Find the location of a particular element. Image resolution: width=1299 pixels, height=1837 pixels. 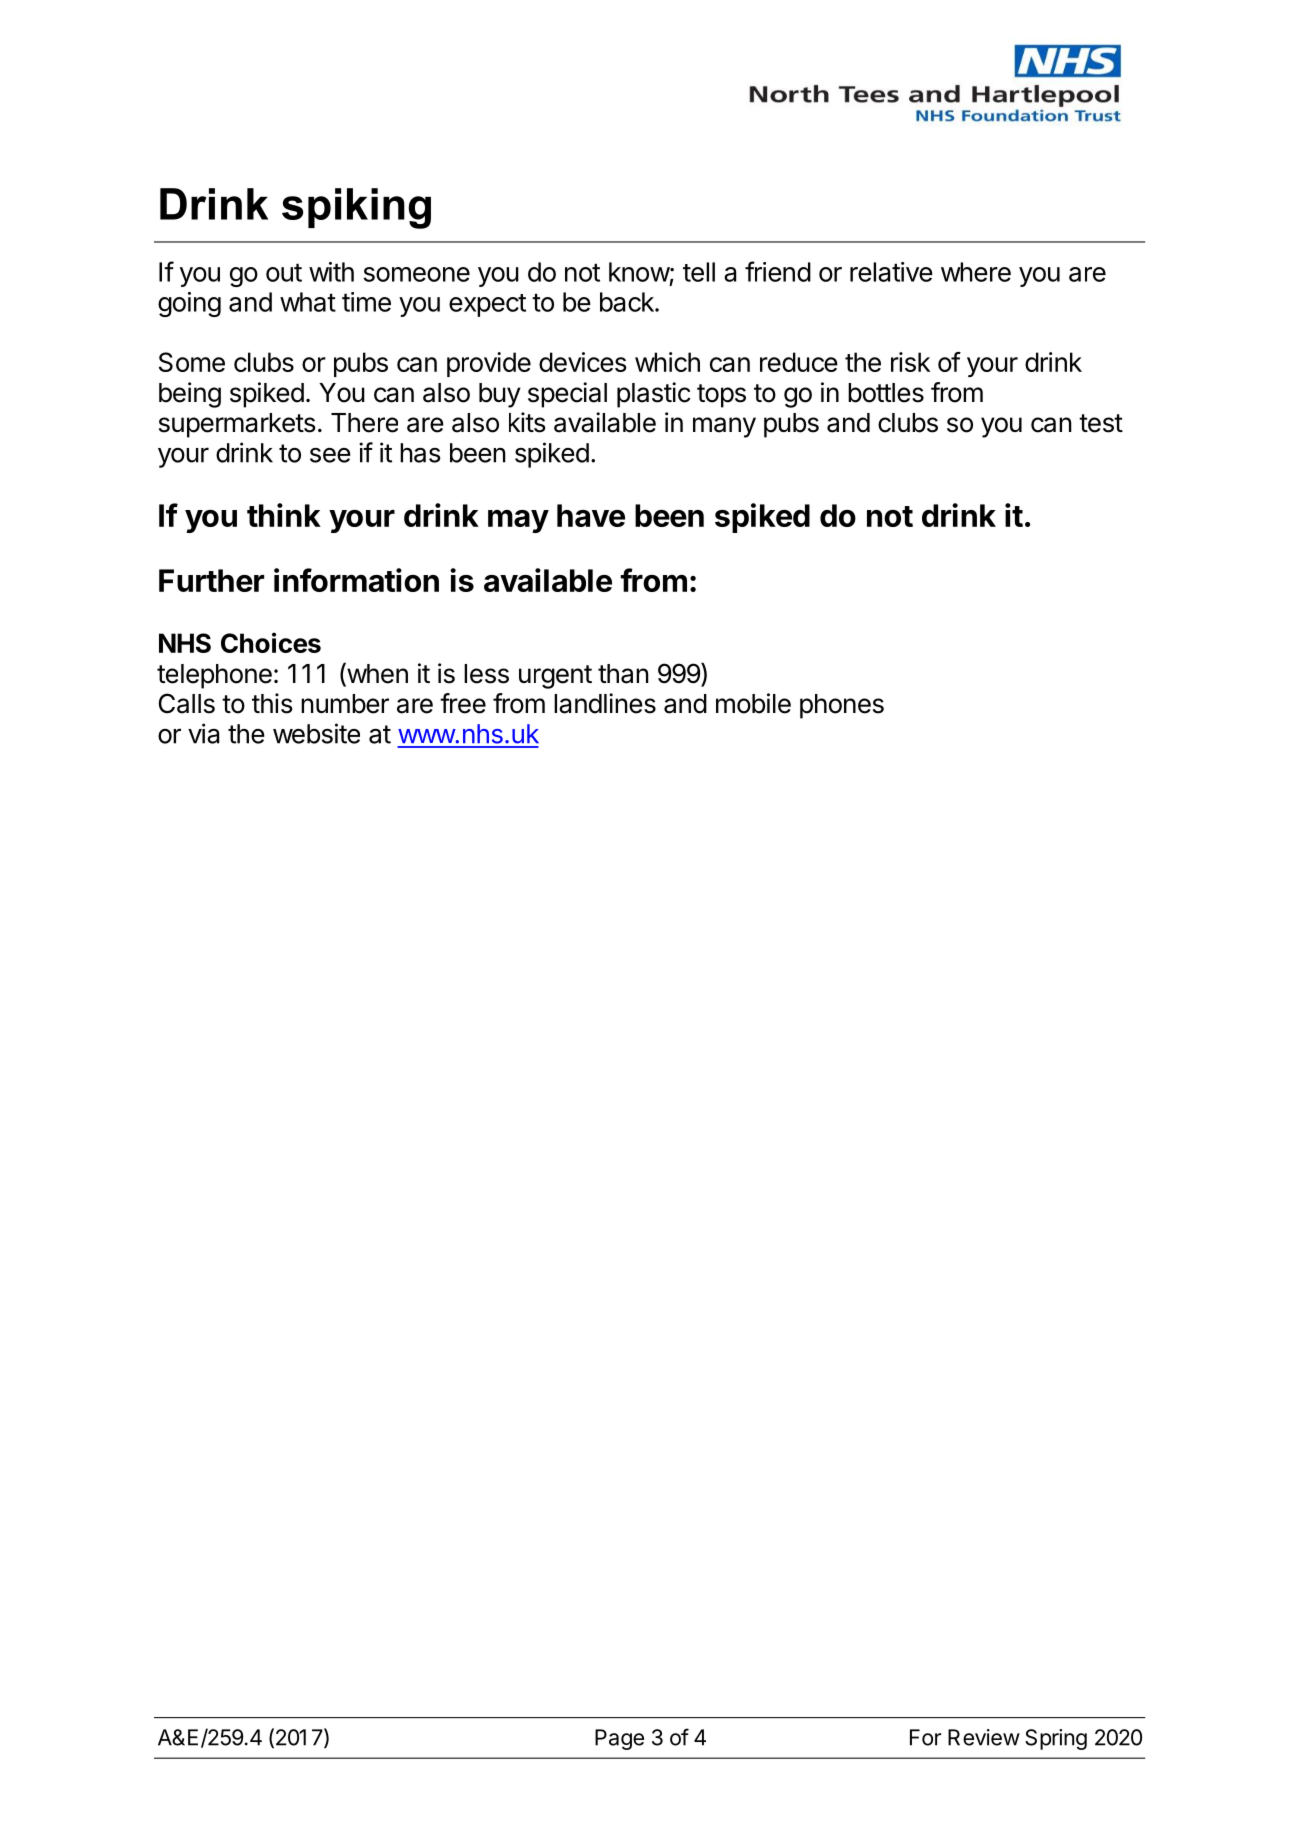

landlines is located at coordinates (605, 703).
